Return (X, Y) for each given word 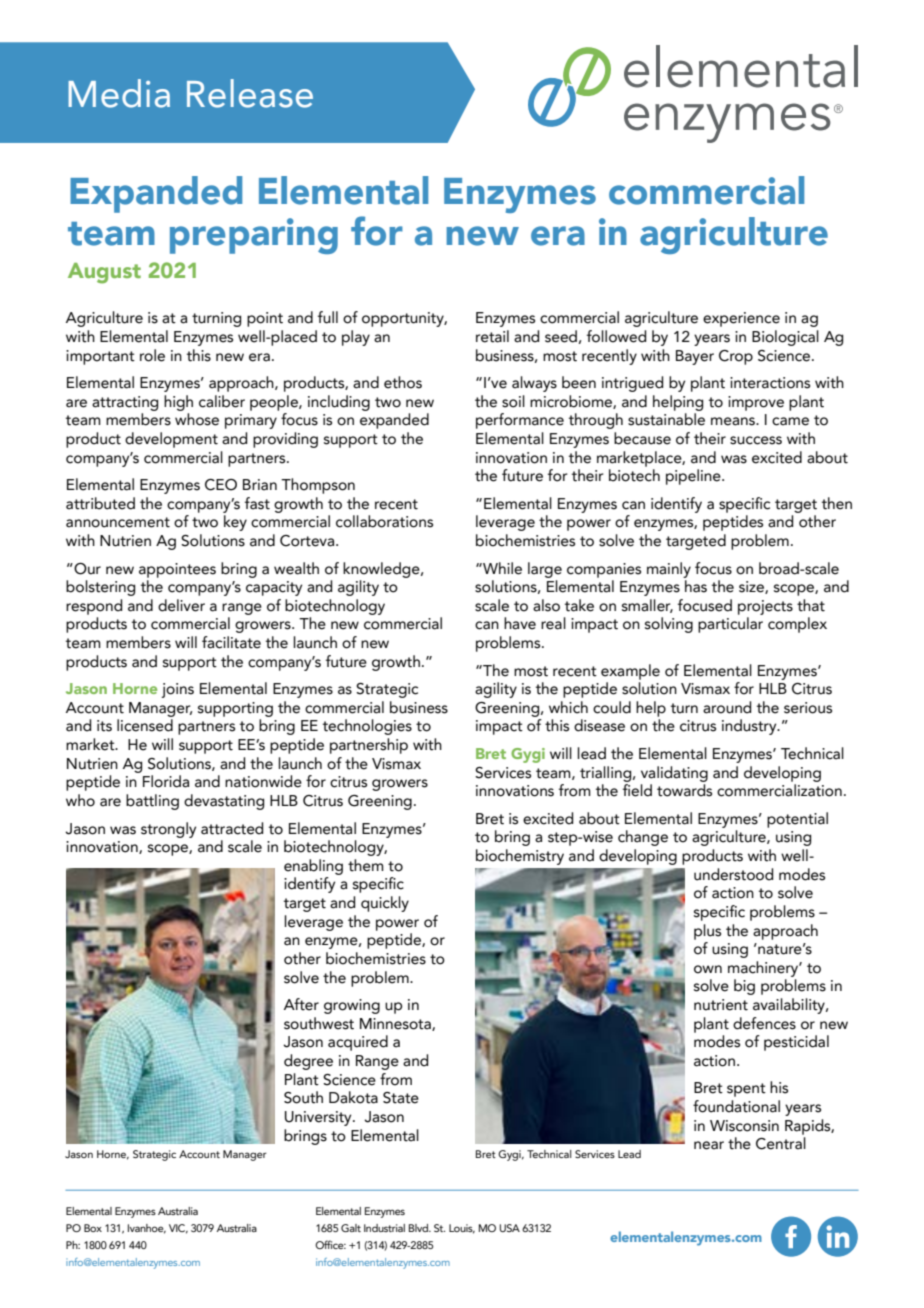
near (709, 1145)
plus (707, 932)
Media (119, 93)
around (727, 707)
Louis (462, 1229)
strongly (168, 830)
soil (513, 401)
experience (741, 319)
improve (756, 403)
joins (177, 690)
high (178, 403)
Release (250, 93)
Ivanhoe (147, 1229)
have (520, 623)
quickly (385, 904)
